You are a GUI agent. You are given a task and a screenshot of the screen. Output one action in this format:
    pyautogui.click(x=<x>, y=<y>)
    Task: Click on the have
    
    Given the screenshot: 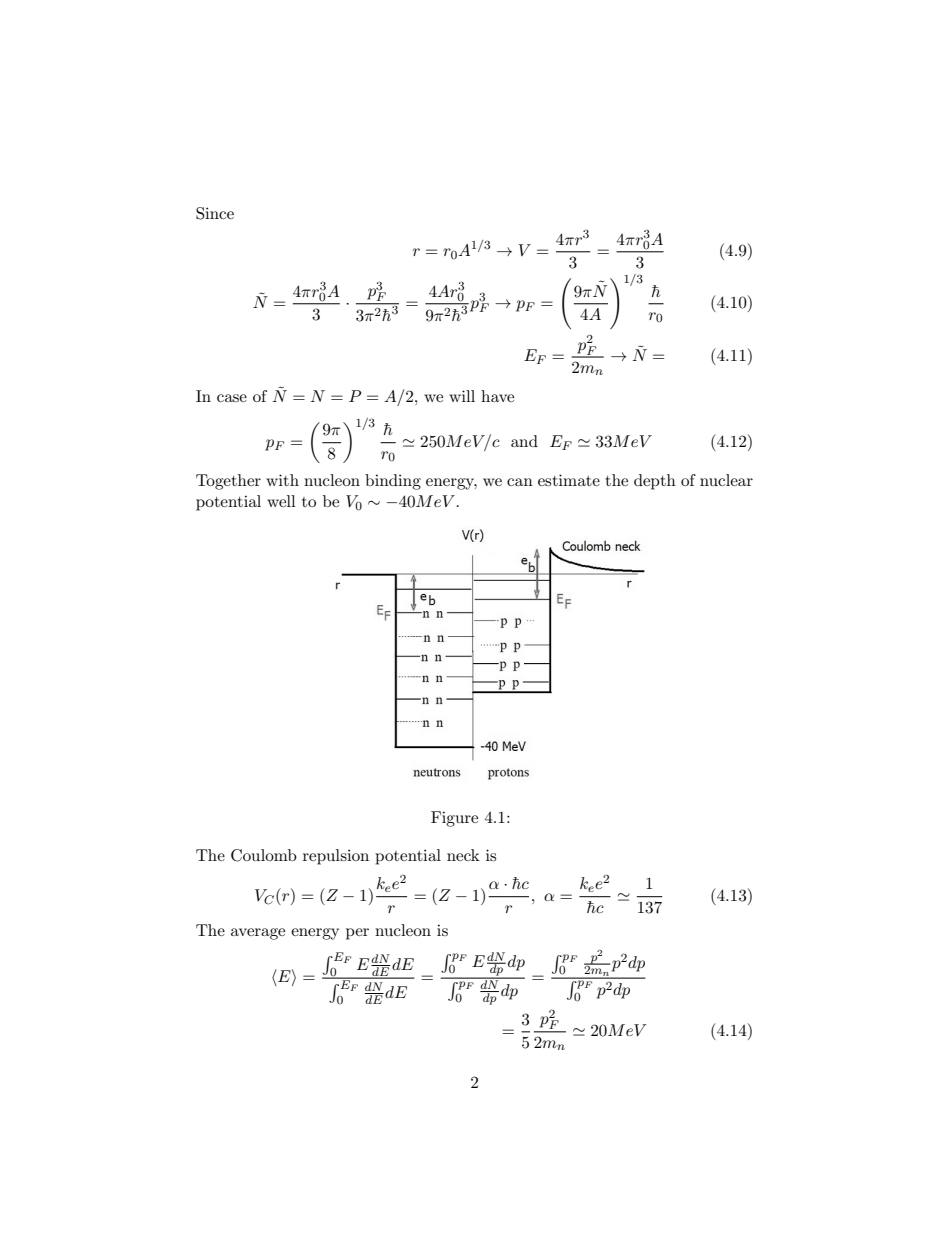 What is the action you would take?
    pyautogui.click(x=497, y=396)
